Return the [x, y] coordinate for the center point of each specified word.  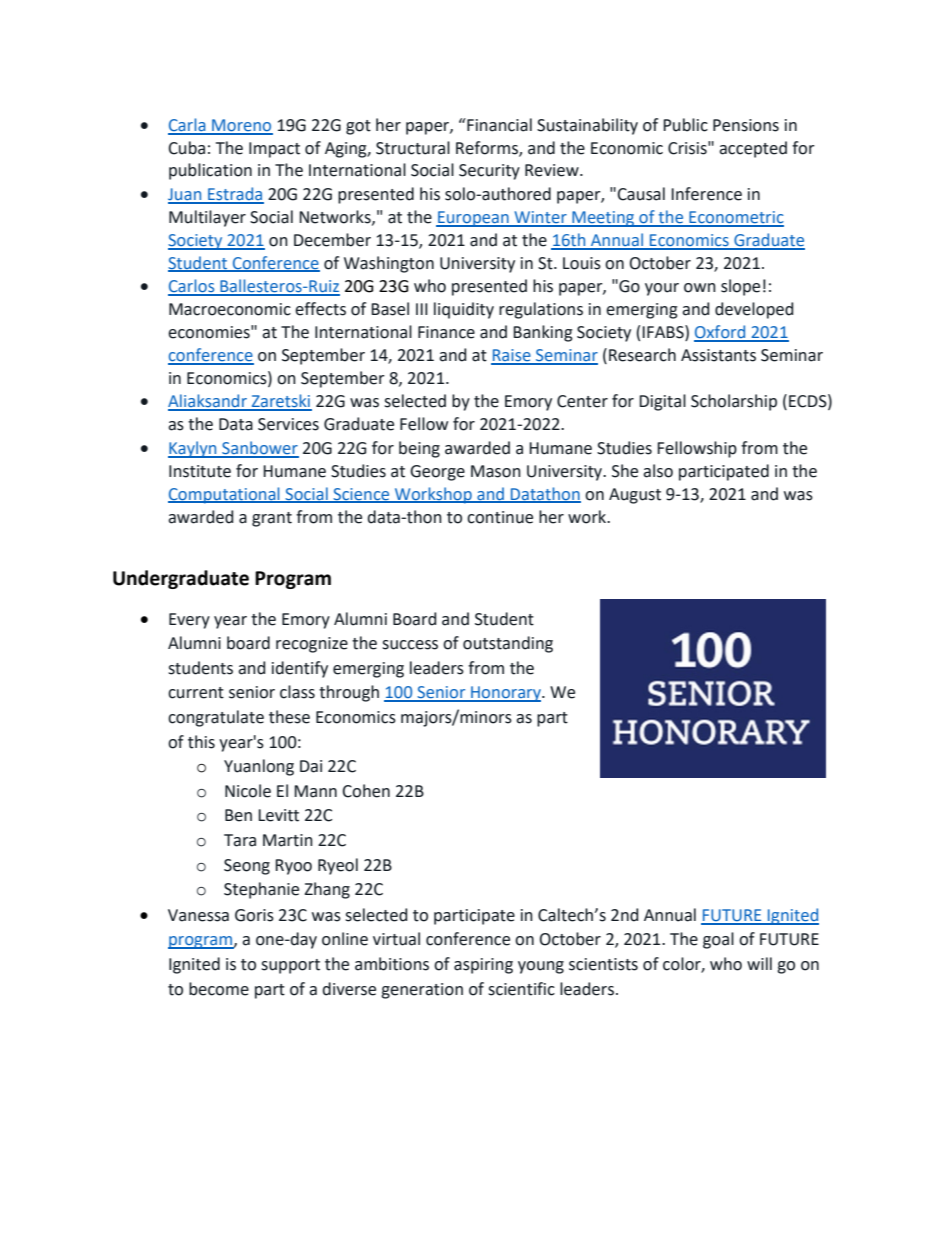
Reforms [488, 148]
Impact [274, 150]
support [290, 966]
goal [718, 940]
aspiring [483, 966]
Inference [706, 194]
